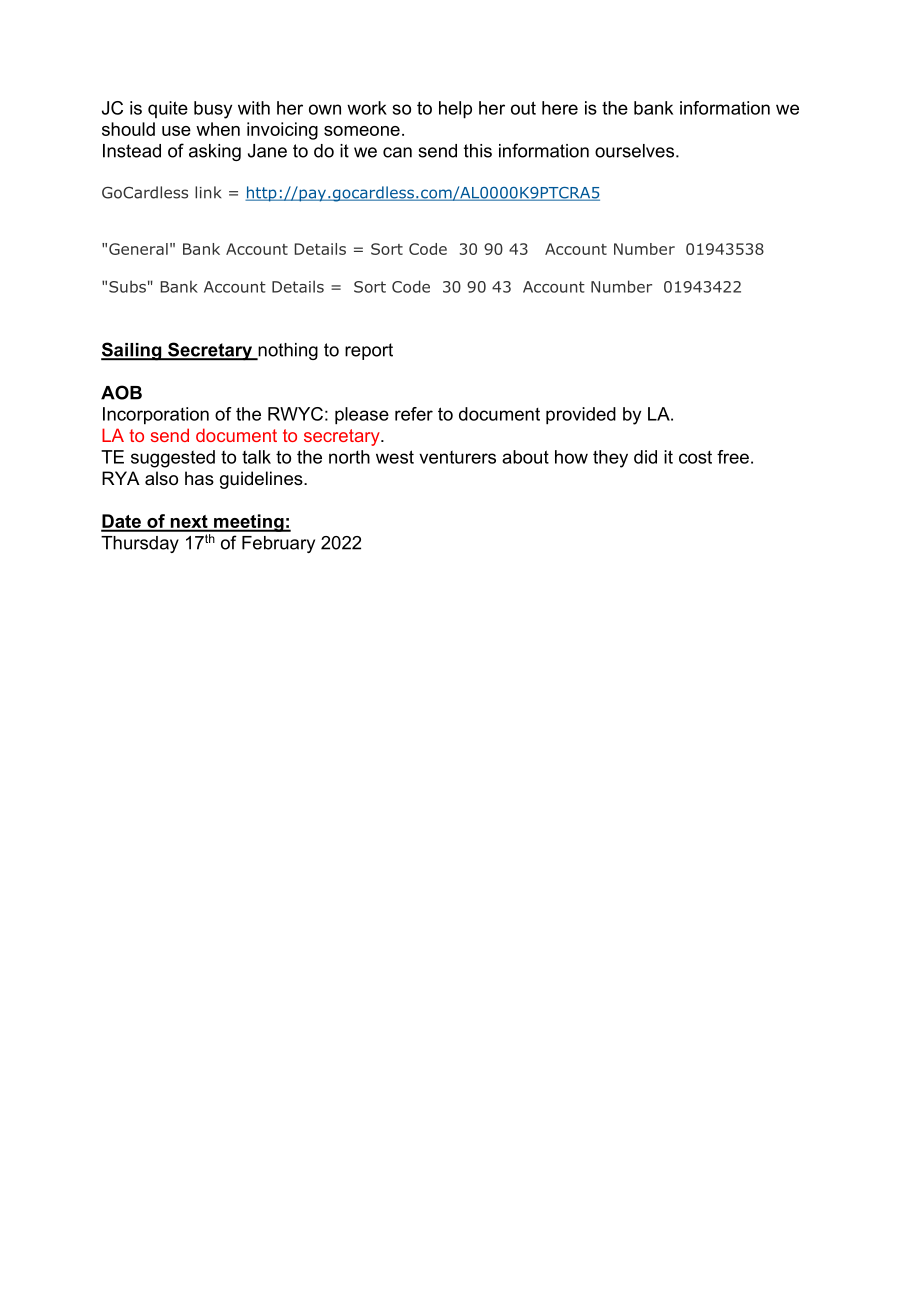 This page has height=1308, width=924. Describe the element at coordinates (369, 351) in the page. I see `report` at that location.
